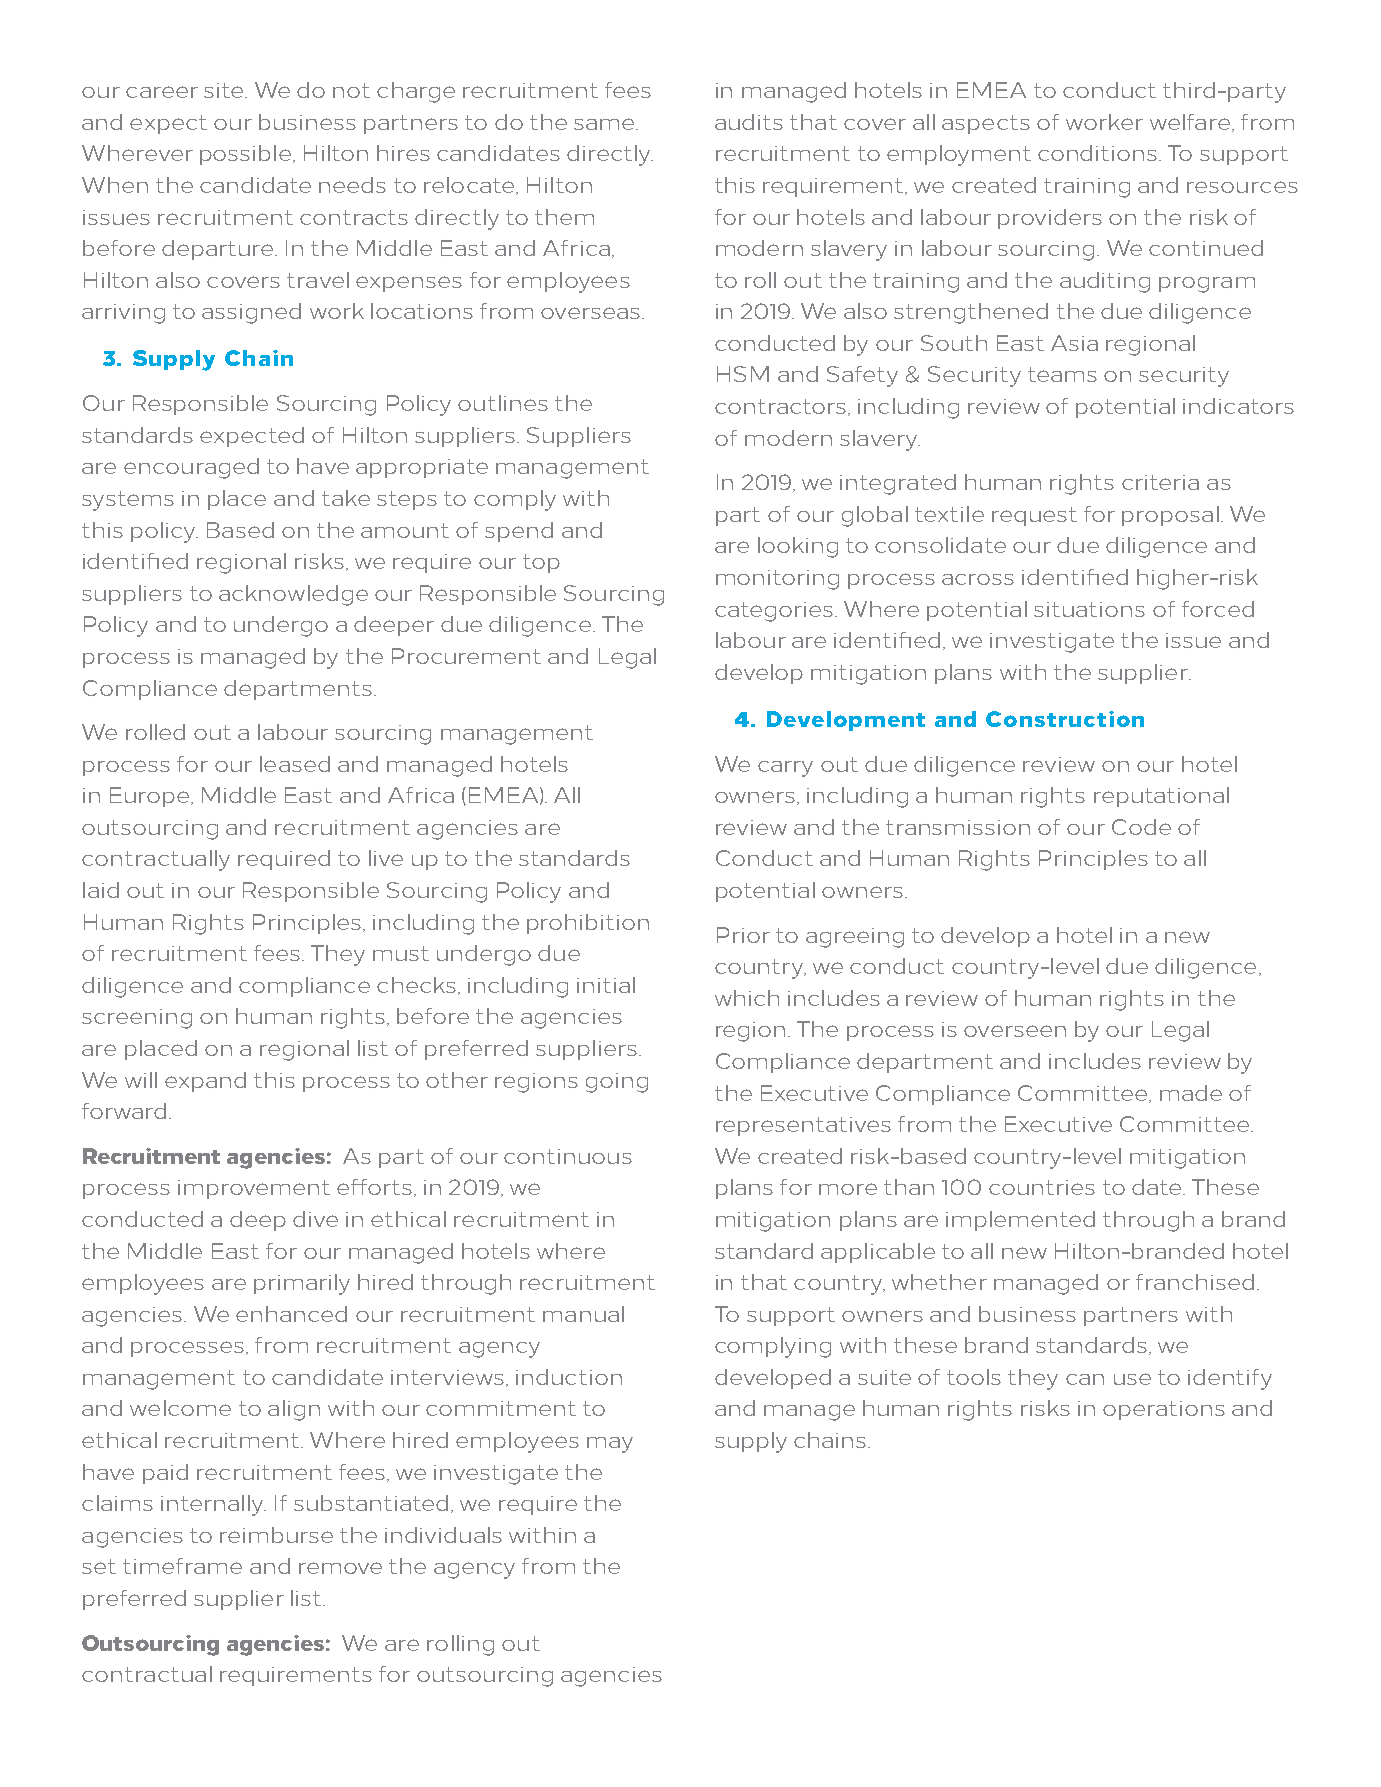 This image has width=1381, height=1787. I want to click on same, so click(605, 124).
